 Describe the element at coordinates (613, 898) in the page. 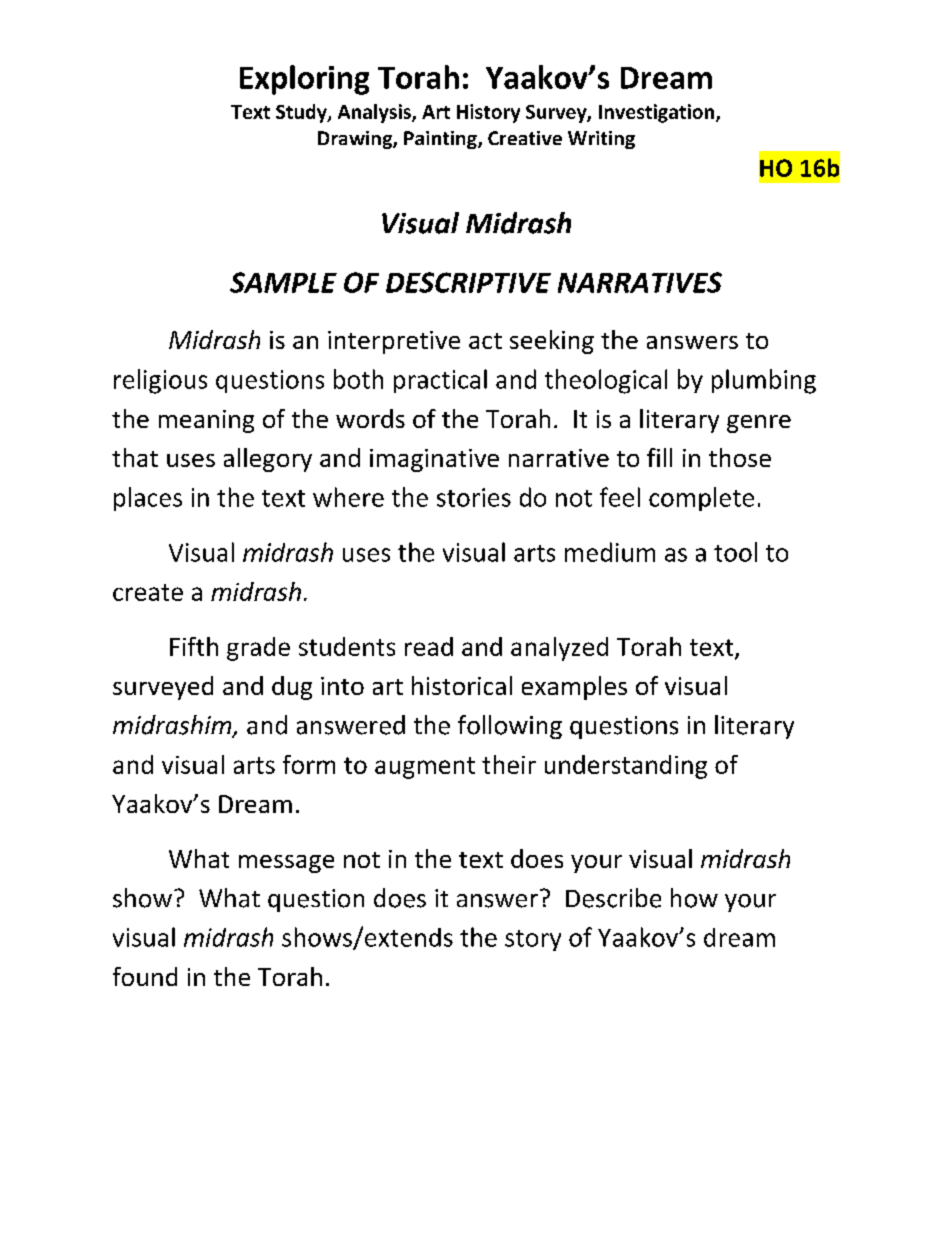

I see `Describe` at that location.
